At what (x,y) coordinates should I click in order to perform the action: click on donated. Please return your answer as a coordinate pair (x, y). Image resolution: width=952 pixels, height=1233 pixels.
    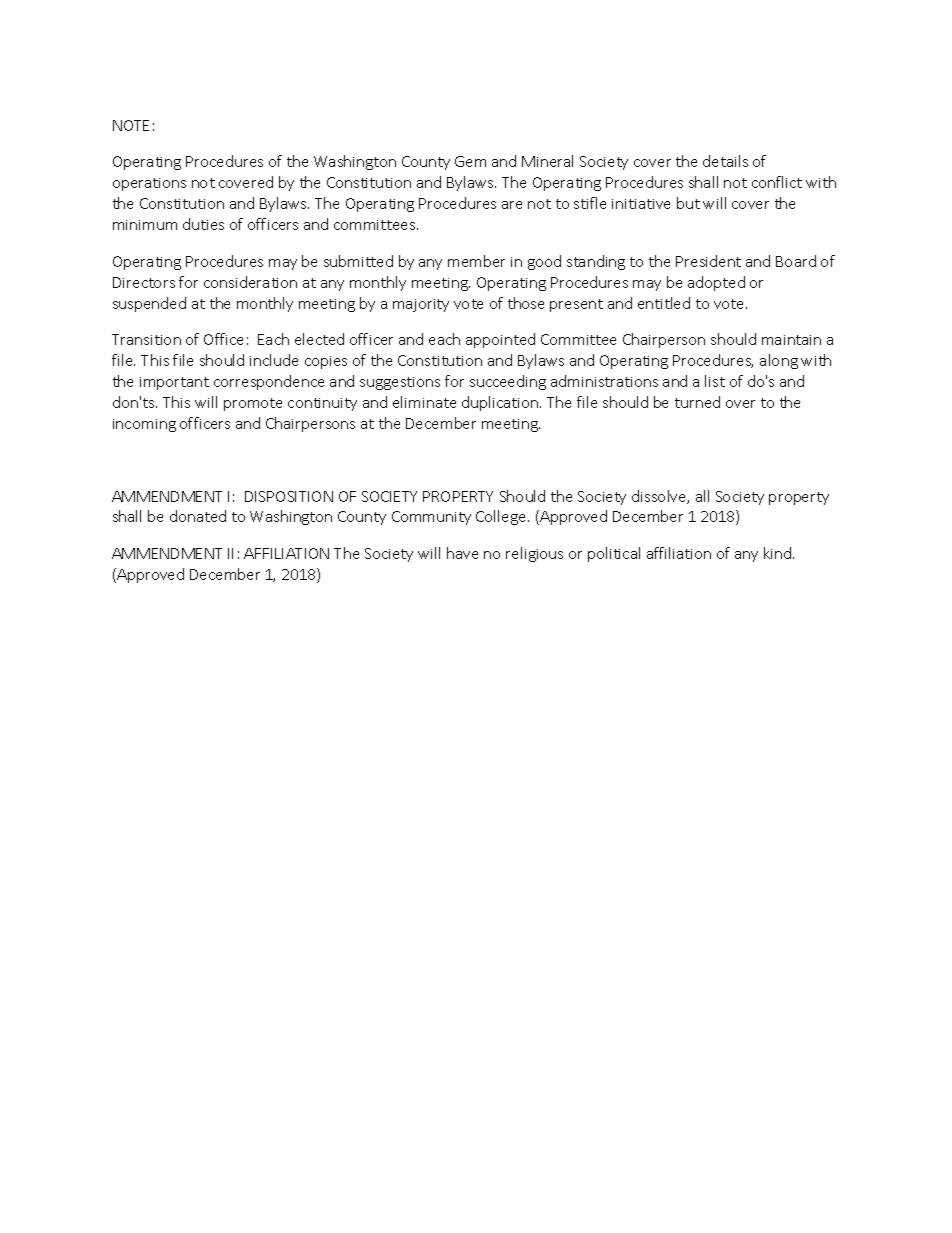
    Looking at the image, I should click on (198, 516).
